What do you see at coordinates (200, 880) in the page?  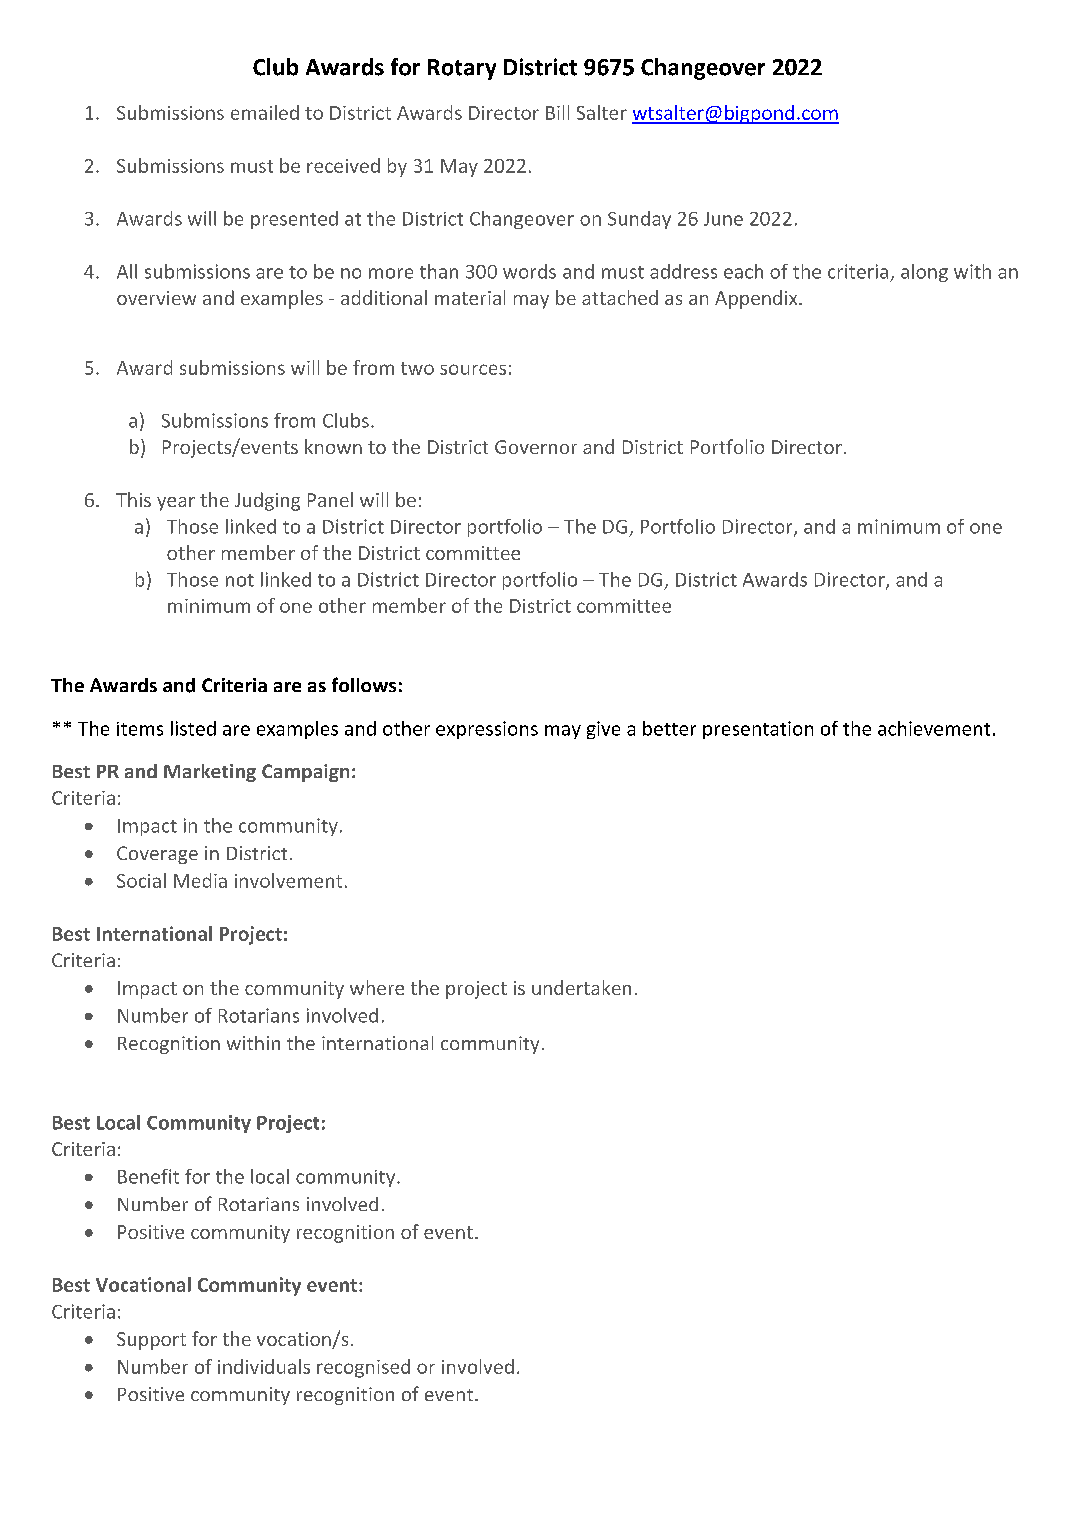 I see `Media` at bounding box center [200, 880].
